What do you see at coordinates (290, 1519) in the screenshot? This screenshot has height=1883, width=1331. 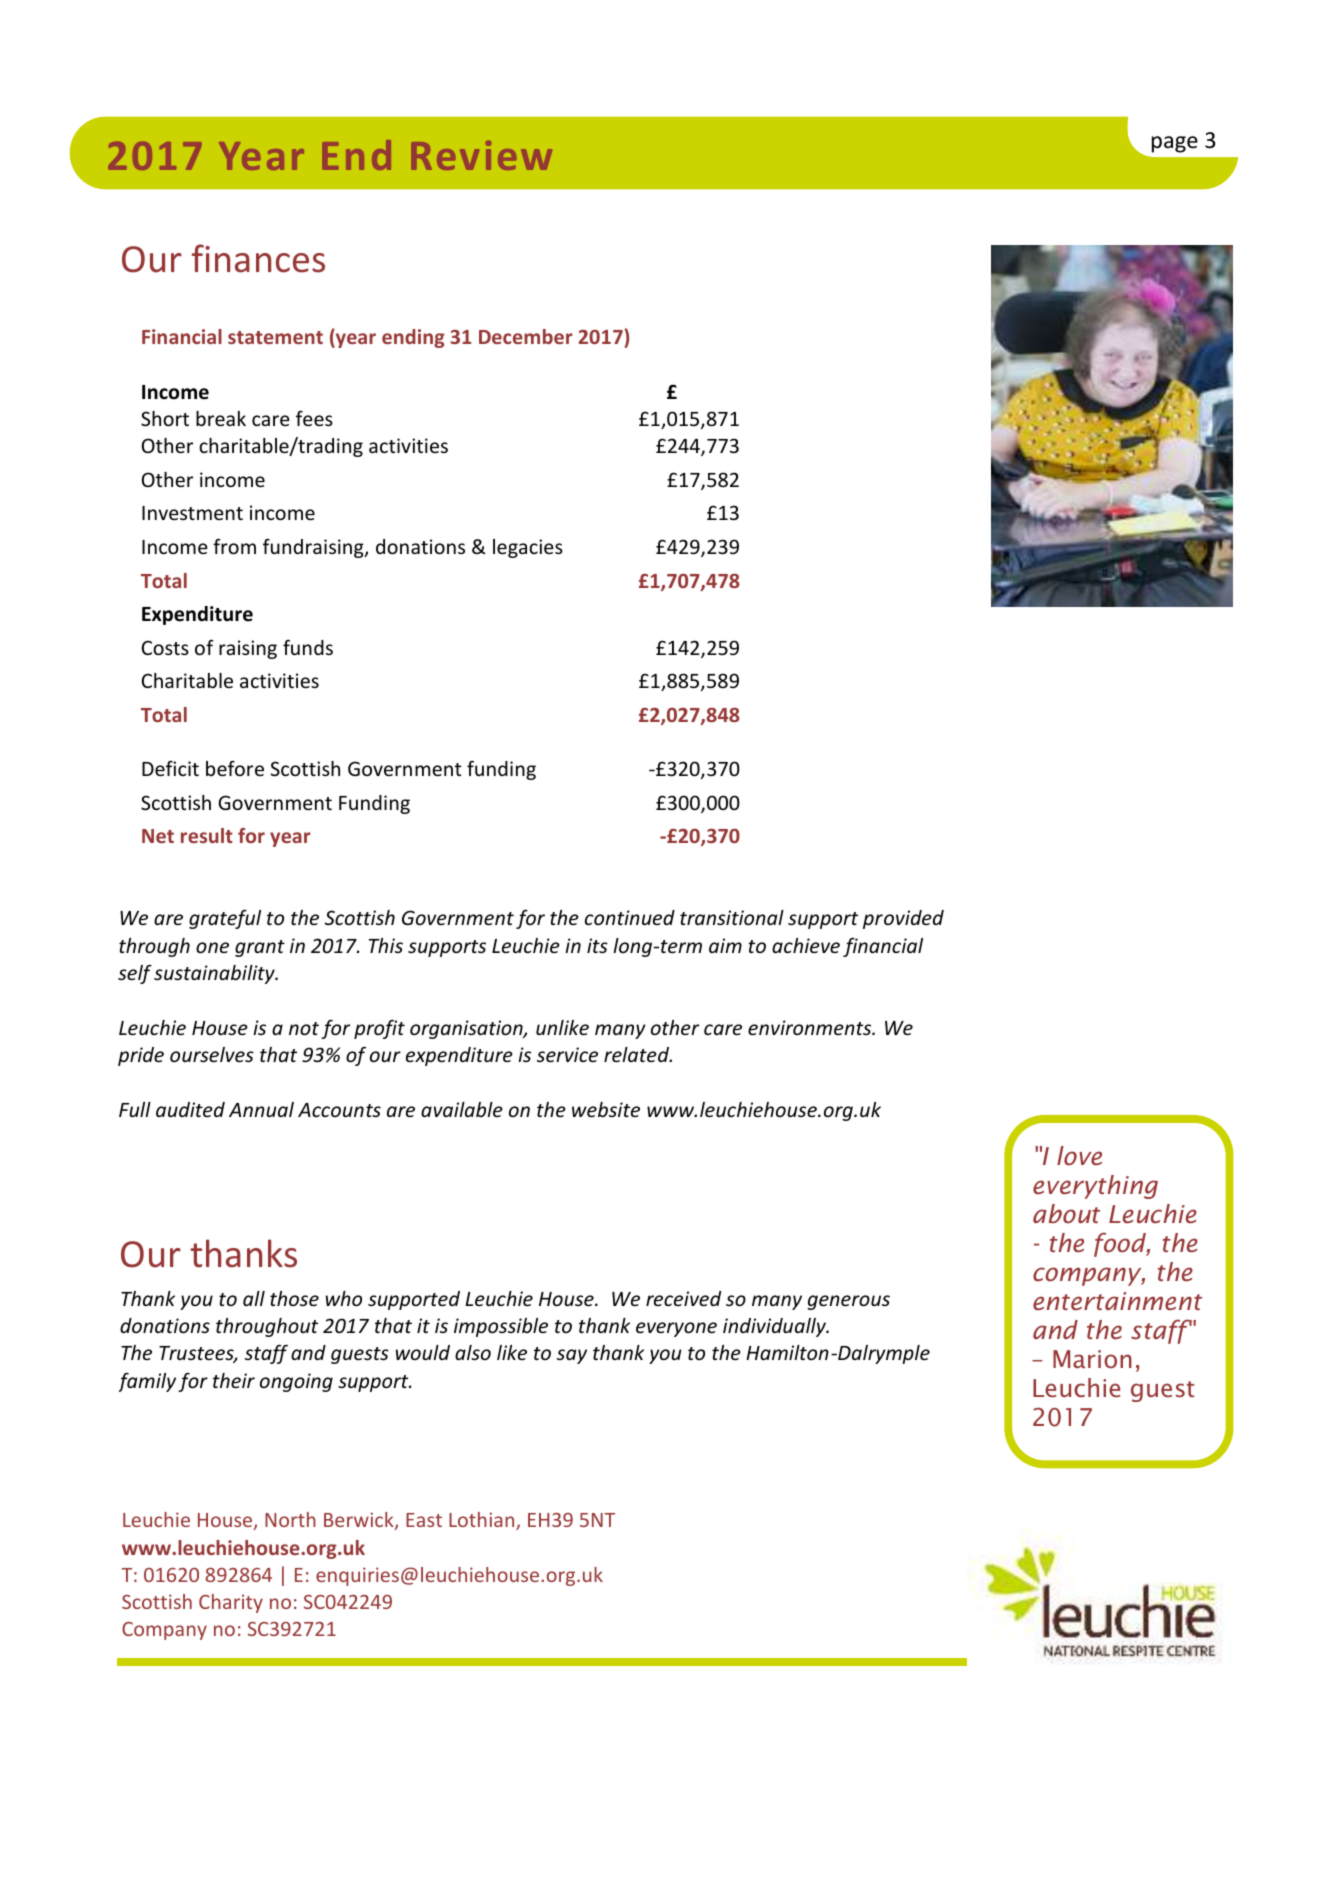 I see `North` at bounding box center [290, 1519].
